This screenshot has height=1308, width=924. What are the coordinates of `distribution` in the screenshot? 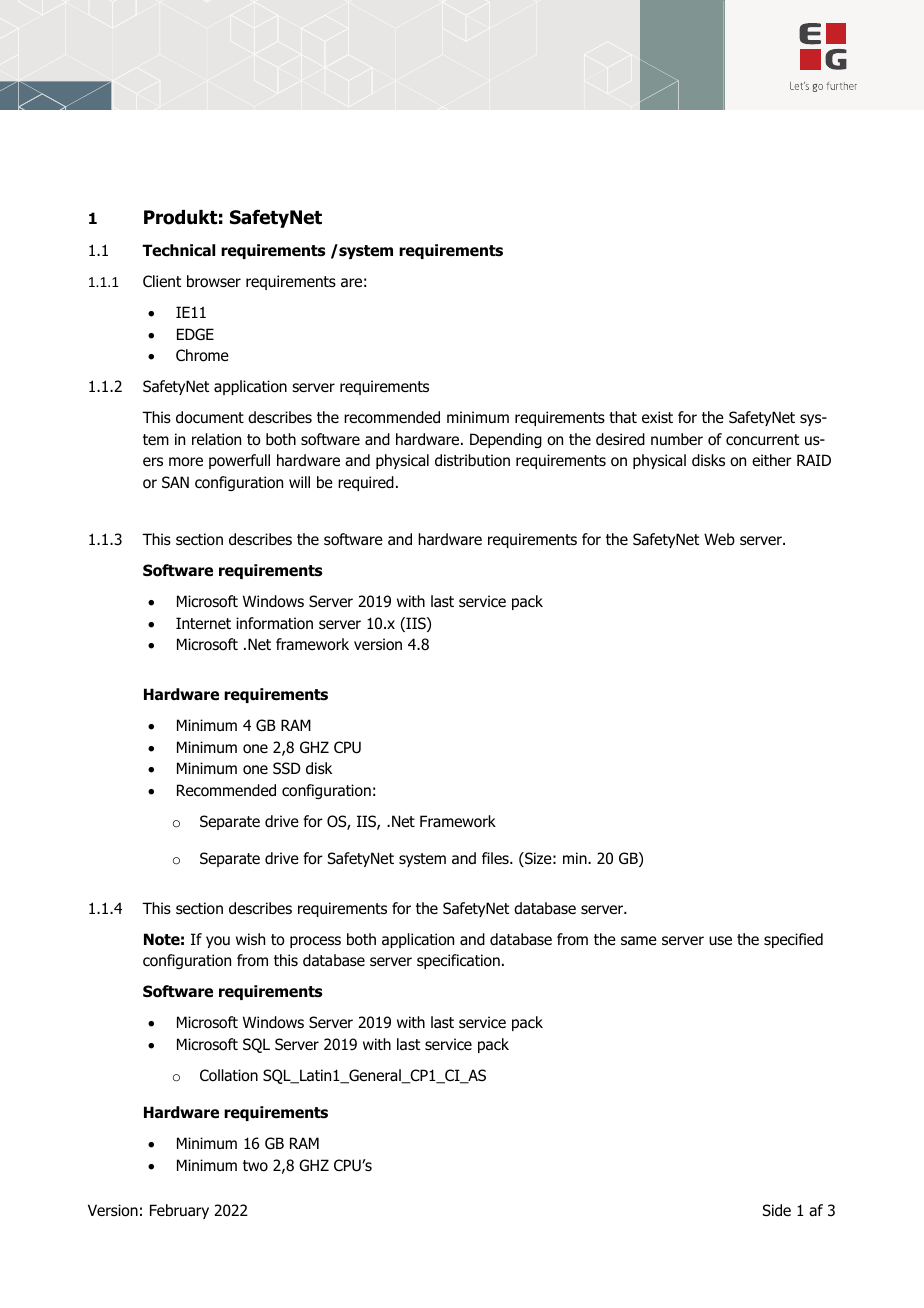 It's located at (472, 460).
